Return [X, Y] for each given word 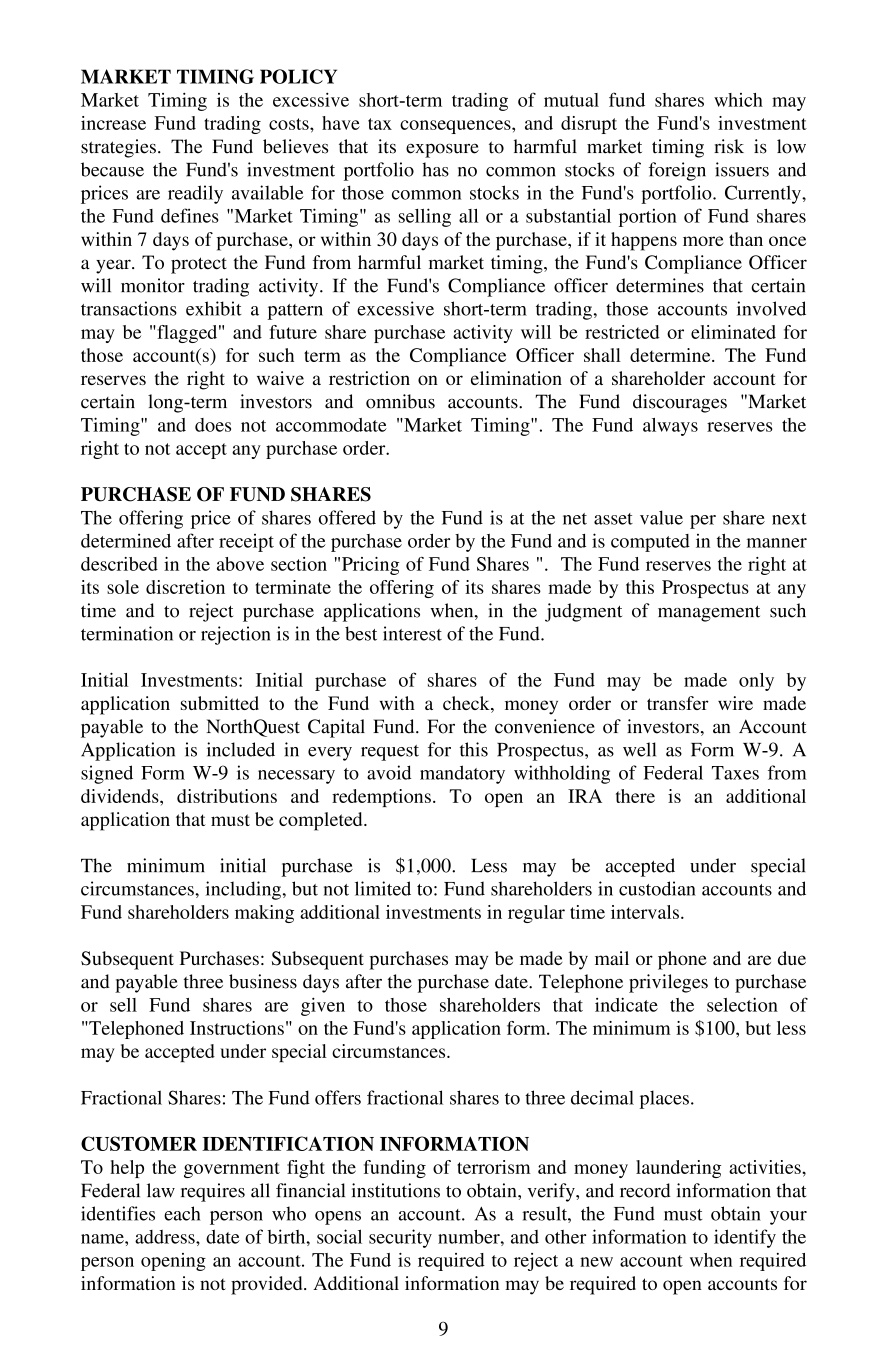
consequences [456, 127]
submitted [220, 703]
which [738, 100]
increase [113, 123]
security [400, 1238]
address [166, 1237]
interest [412, 633]
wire [735, 703]
